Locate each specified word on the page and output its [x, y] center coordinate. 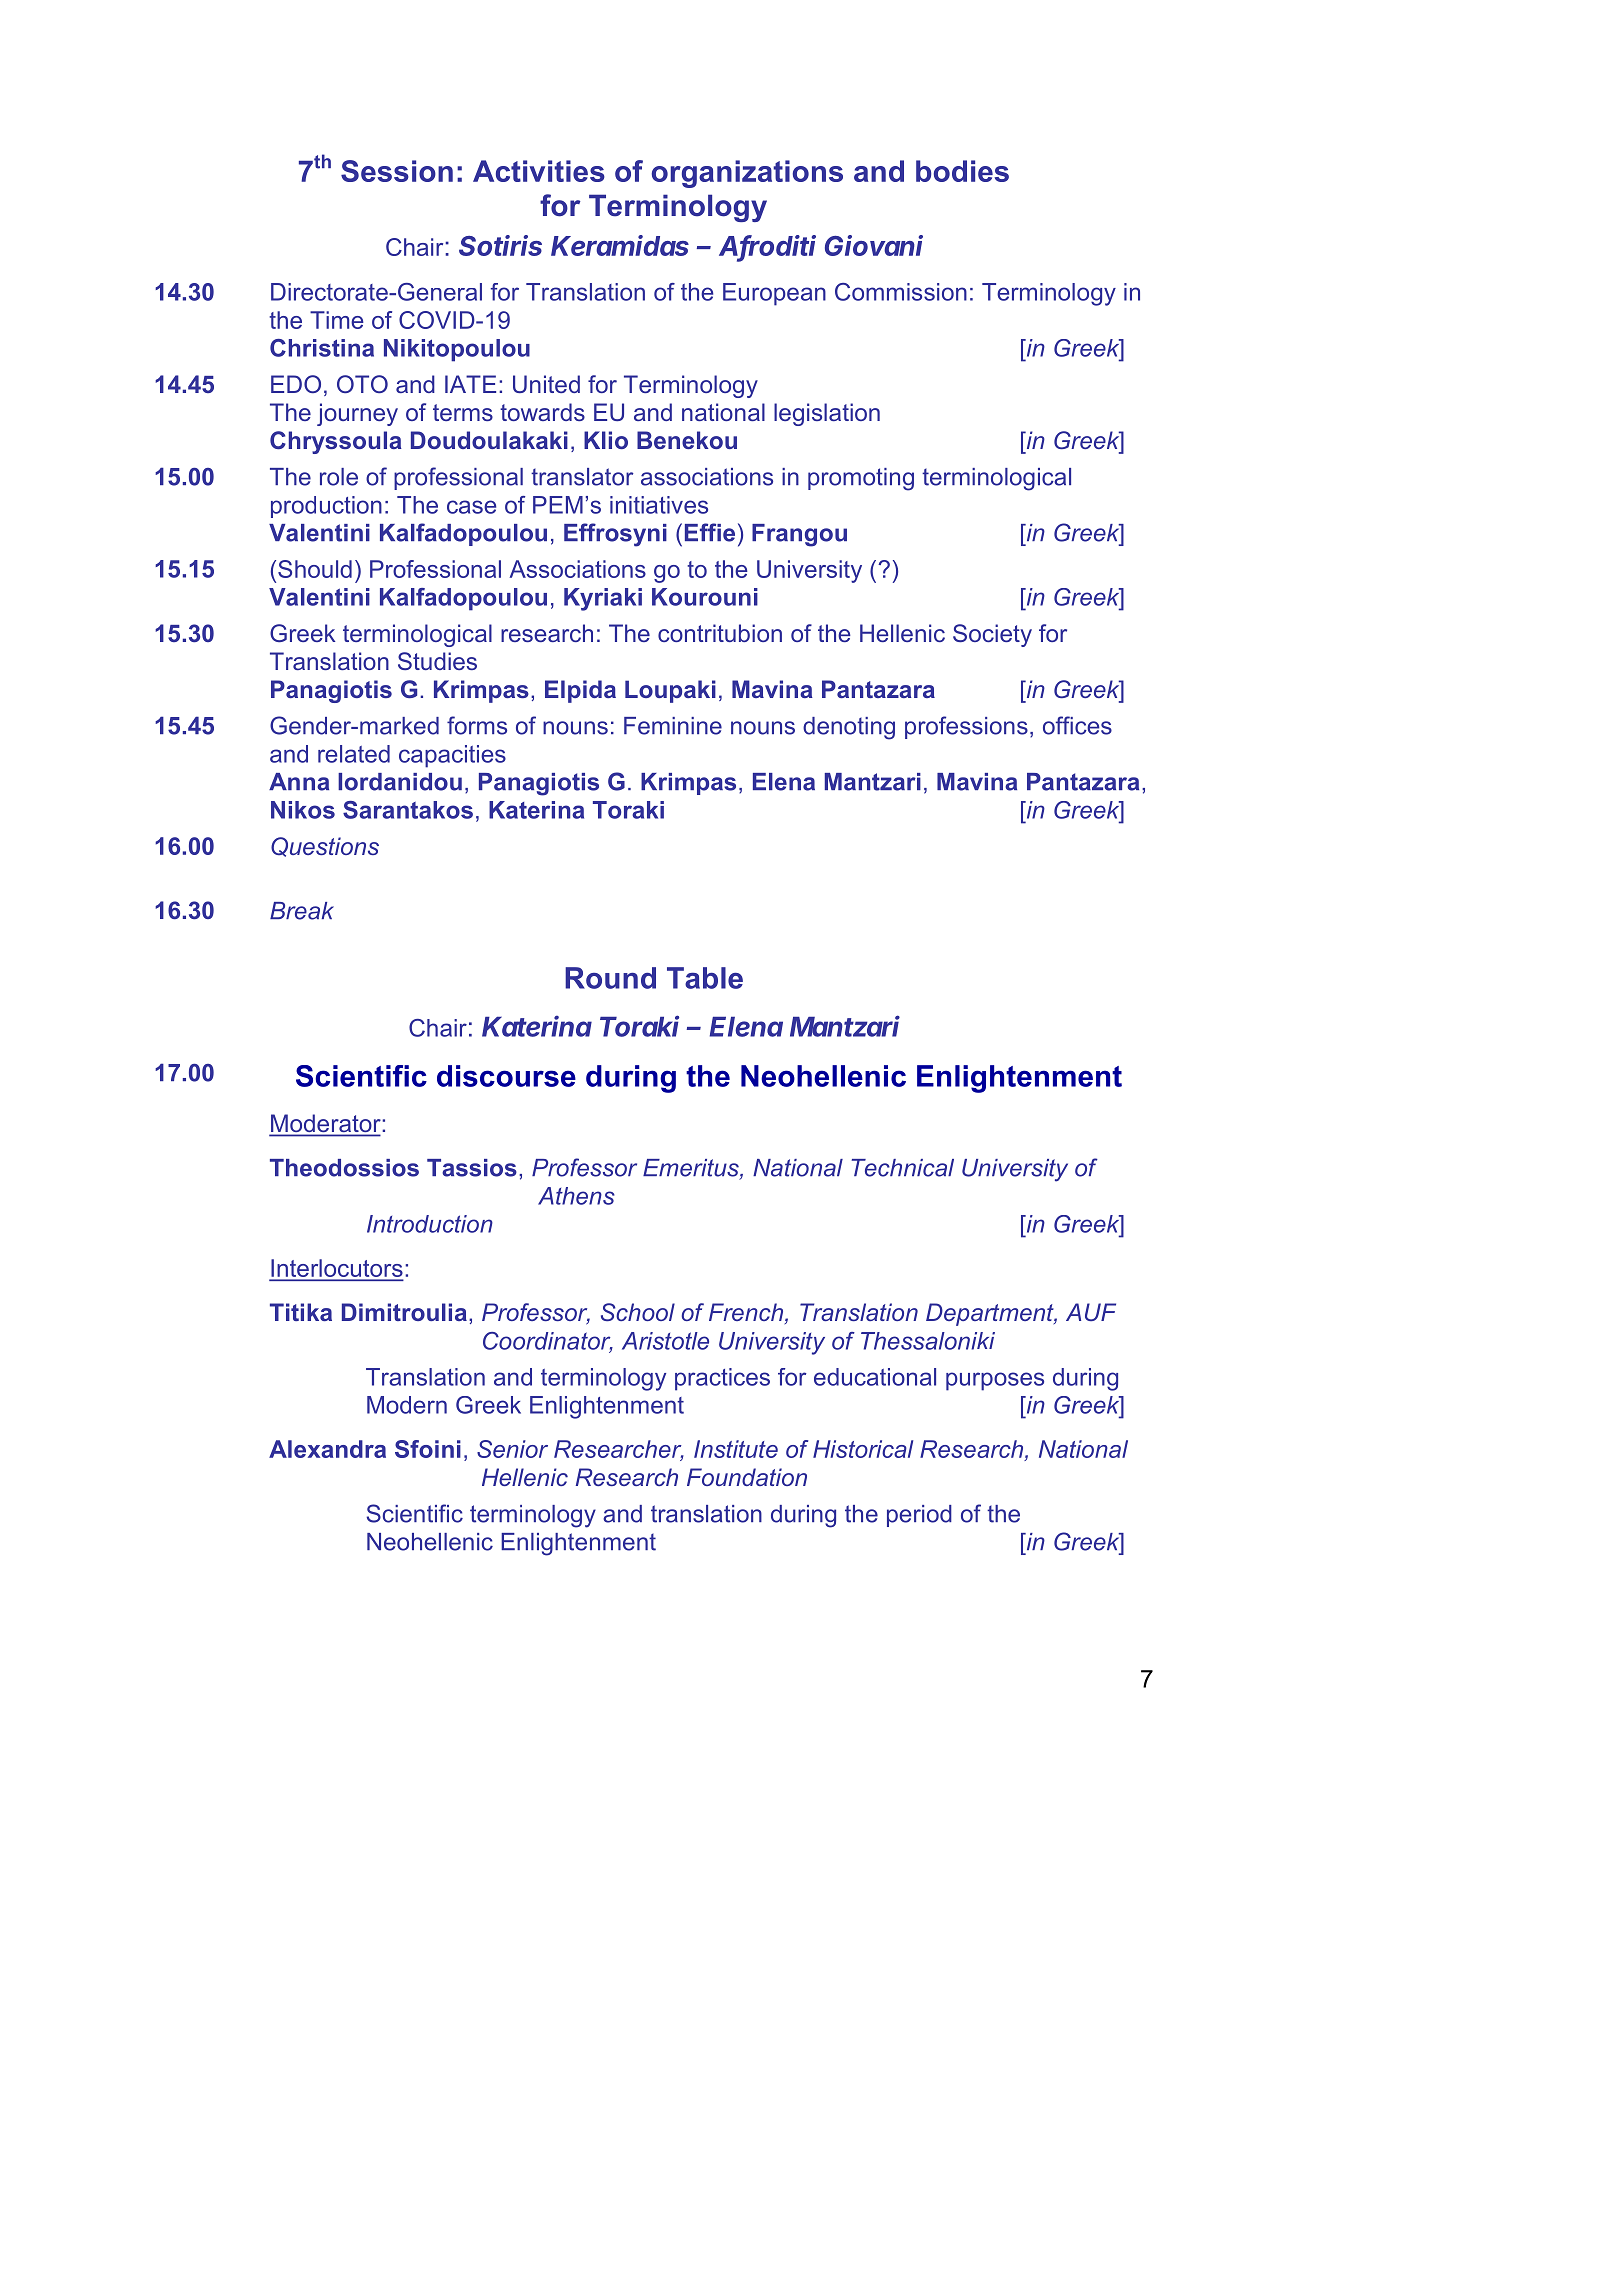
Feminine [673, 726]
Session [397, 171]
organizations [747, 174]
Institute [736, 1449]
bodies [962, 171]
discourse [506, 1076]
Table [705, 978]
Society [992, 635]
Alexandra [327, 1449]
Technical [902, 1168]
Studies [437, 661]
